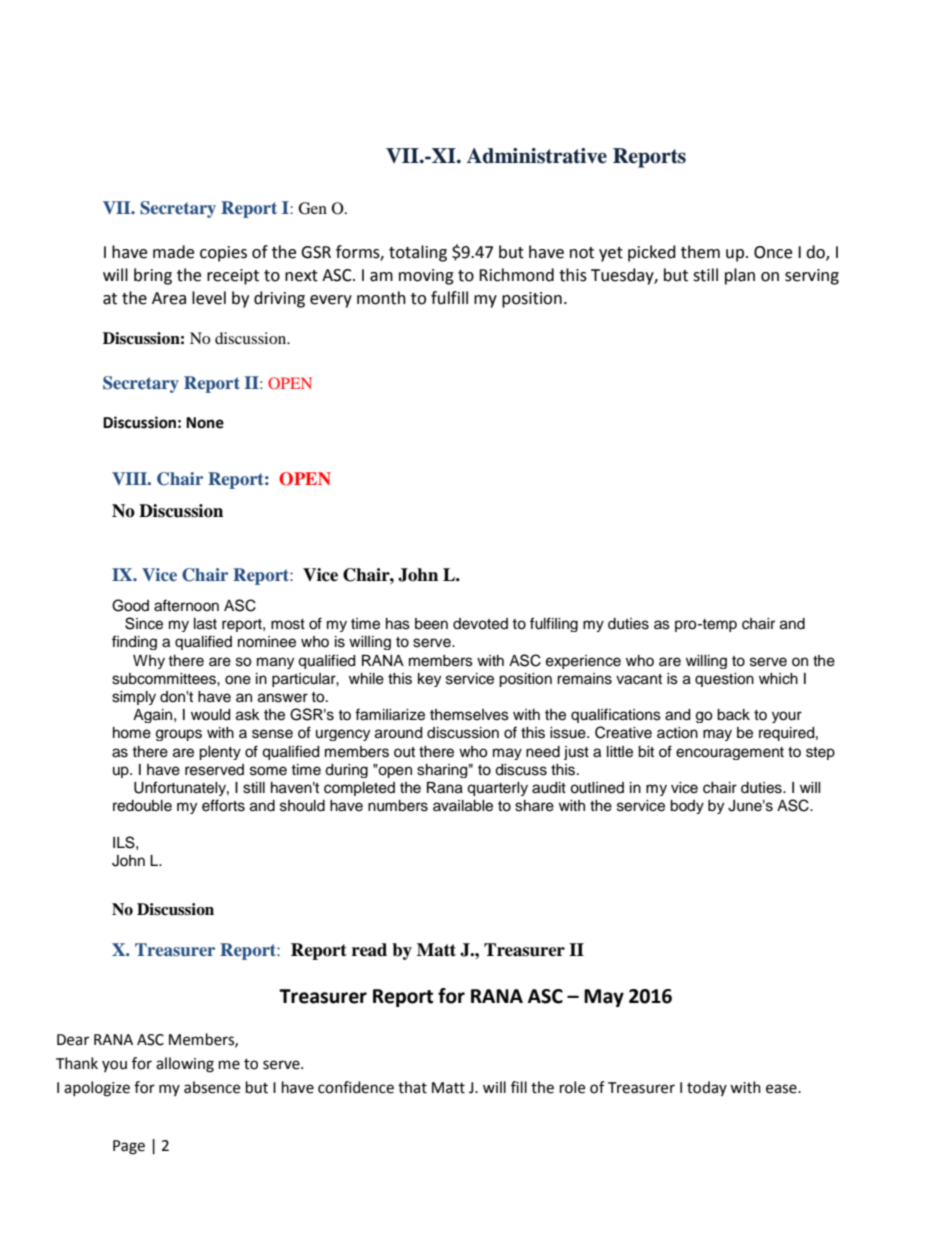  Describe the element at coordinates (773, 252) in the screenshot. I see `Once` at that location.
